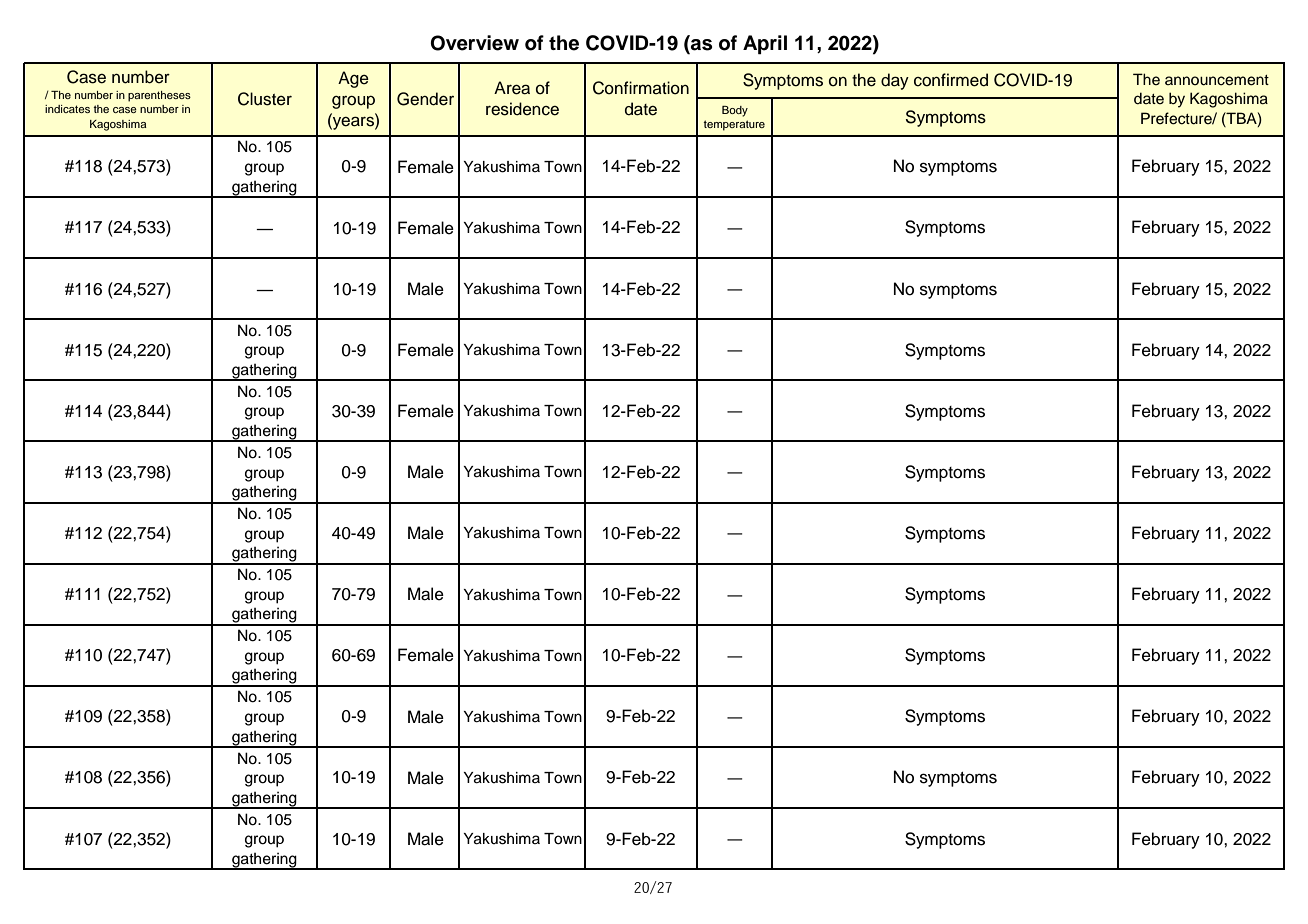  Describe the element at coordinates (159, 96) in the image. I see `parentheses` at that location.
